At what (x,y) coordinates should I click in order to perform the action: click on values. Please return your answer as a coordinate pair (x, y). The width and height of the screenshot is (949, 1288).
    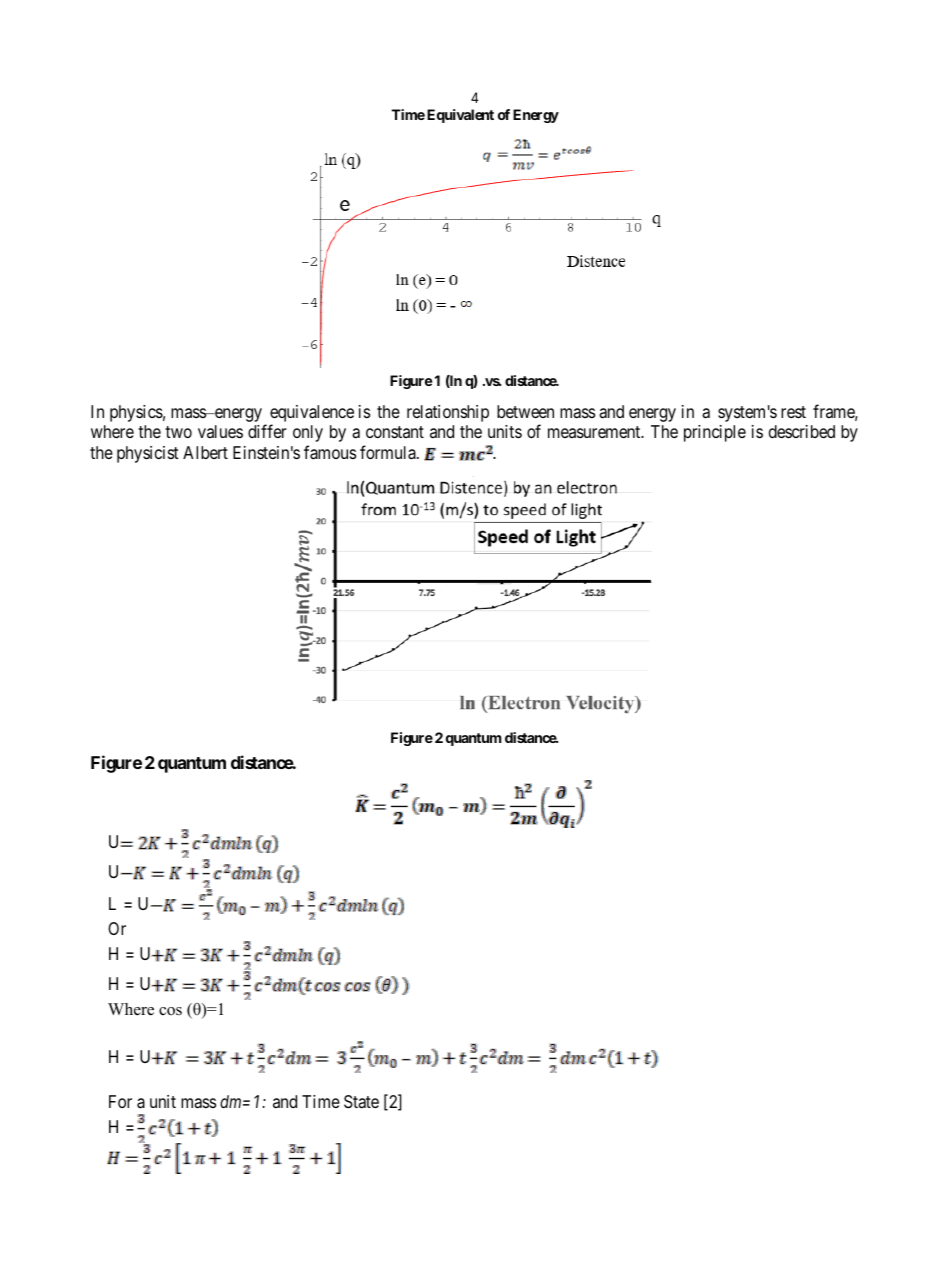
    Looking at the image, I should click on (220, 431).
